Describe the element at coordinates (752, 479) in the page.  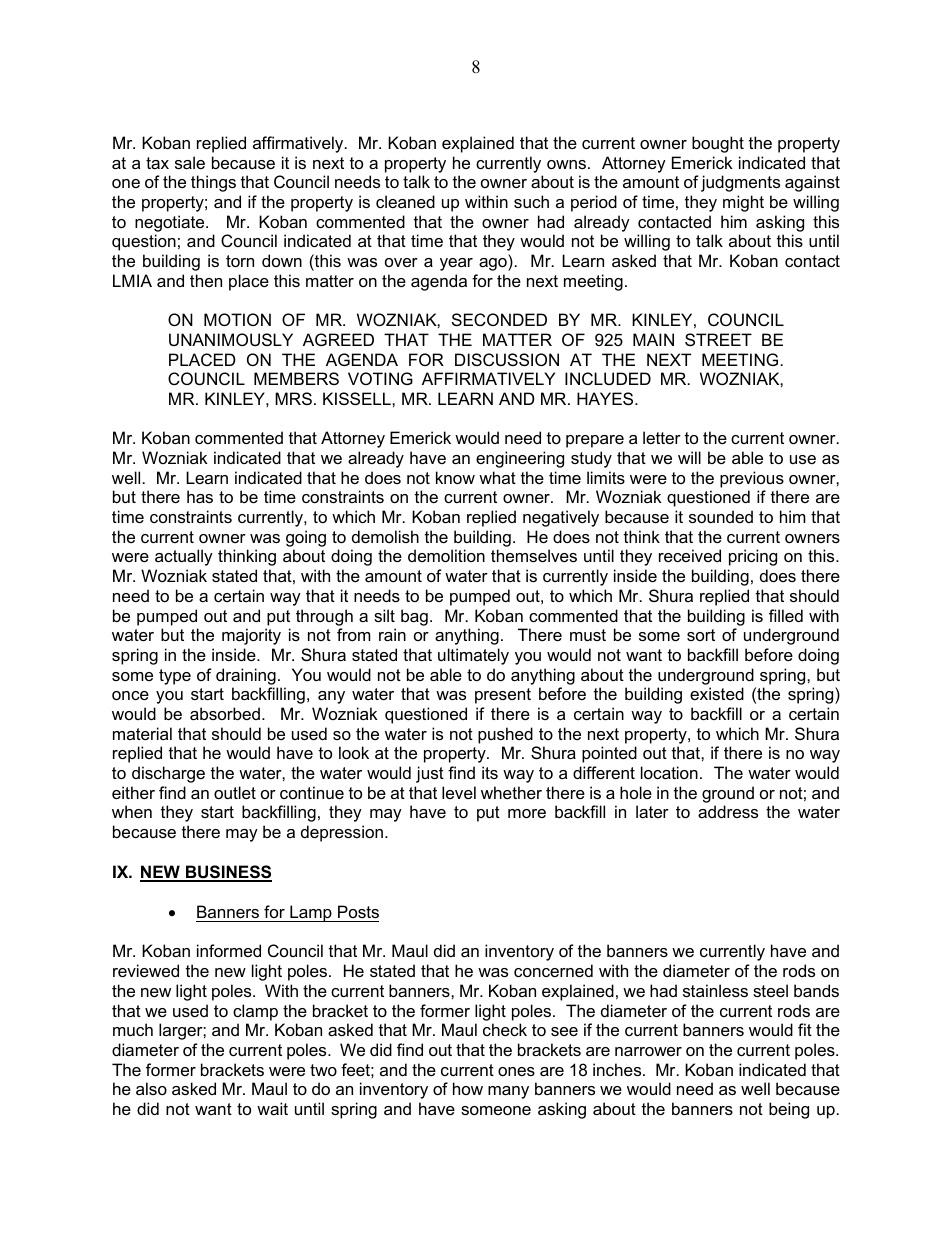
I see `previous` at that location.
